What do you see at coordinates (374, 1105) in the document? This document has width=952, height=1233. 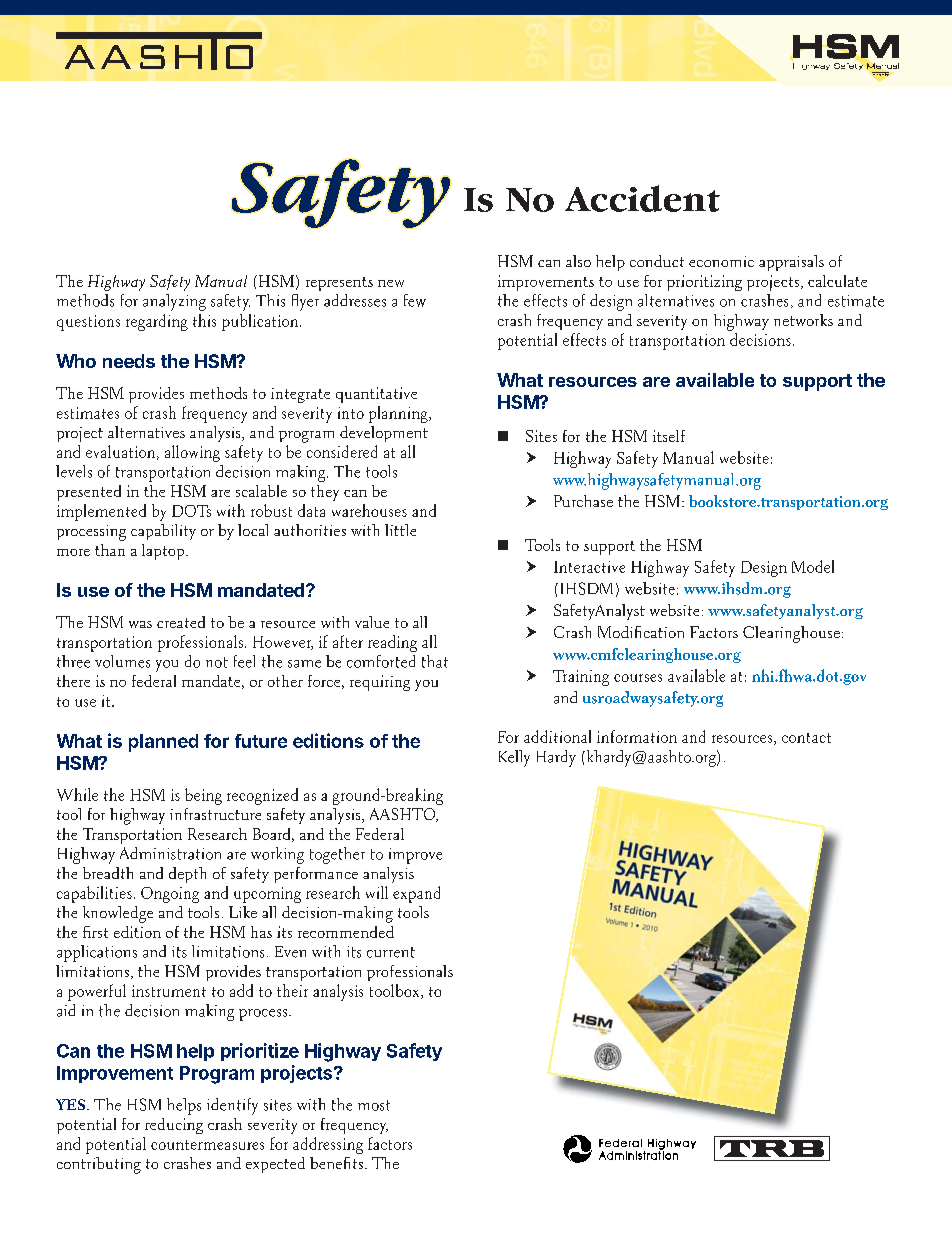 I see `most` at bounding box center [374, 1105].
